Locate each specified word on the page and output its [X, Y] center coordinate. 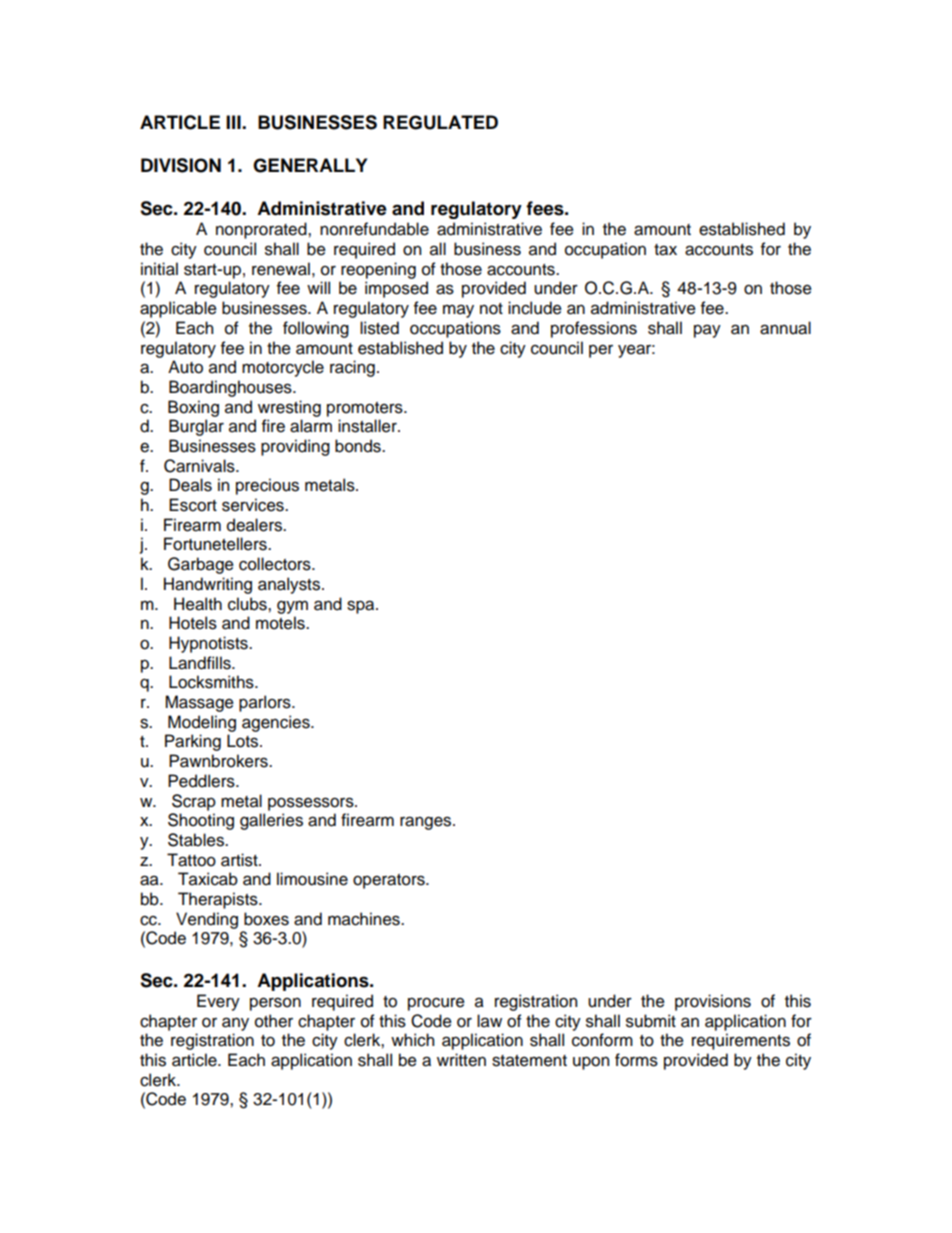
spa [362, 607]
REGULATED [440, 122]
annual [785, 328]
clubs [248, 604]
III [234, 122]
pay [707, 331]
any [235, 1024]
